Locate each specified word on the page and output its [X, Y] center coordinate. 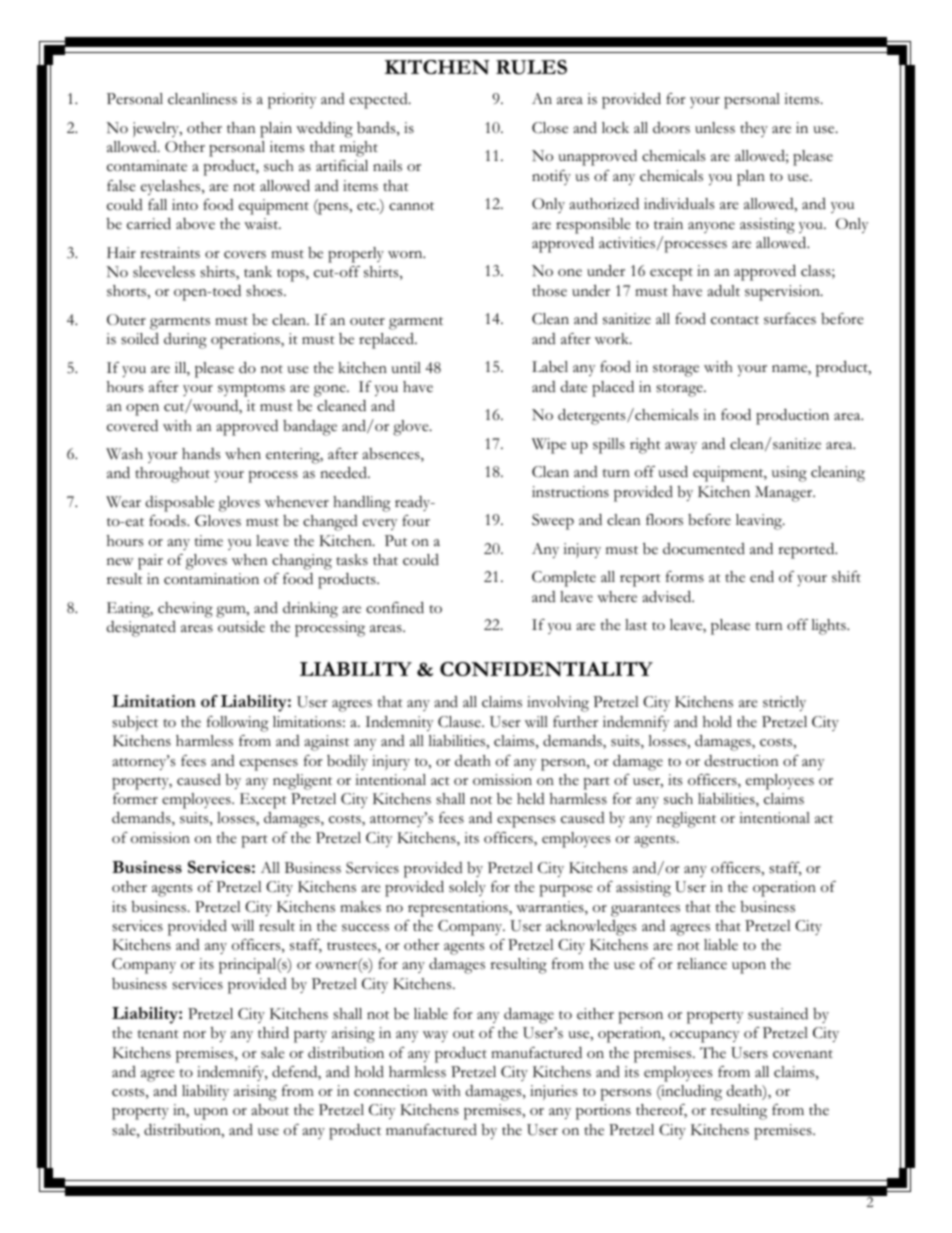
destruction [742, 761]
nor [194, 1034]
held [531, 798]
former [135, 798]
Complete [564, 579]
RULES [531, 67]
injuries [553, 1092]
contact [735, 320]
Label [550, 366]
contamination [211, 579]
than [241, 127]
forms [685, 577]
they [754, 129]
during [185, 341]
